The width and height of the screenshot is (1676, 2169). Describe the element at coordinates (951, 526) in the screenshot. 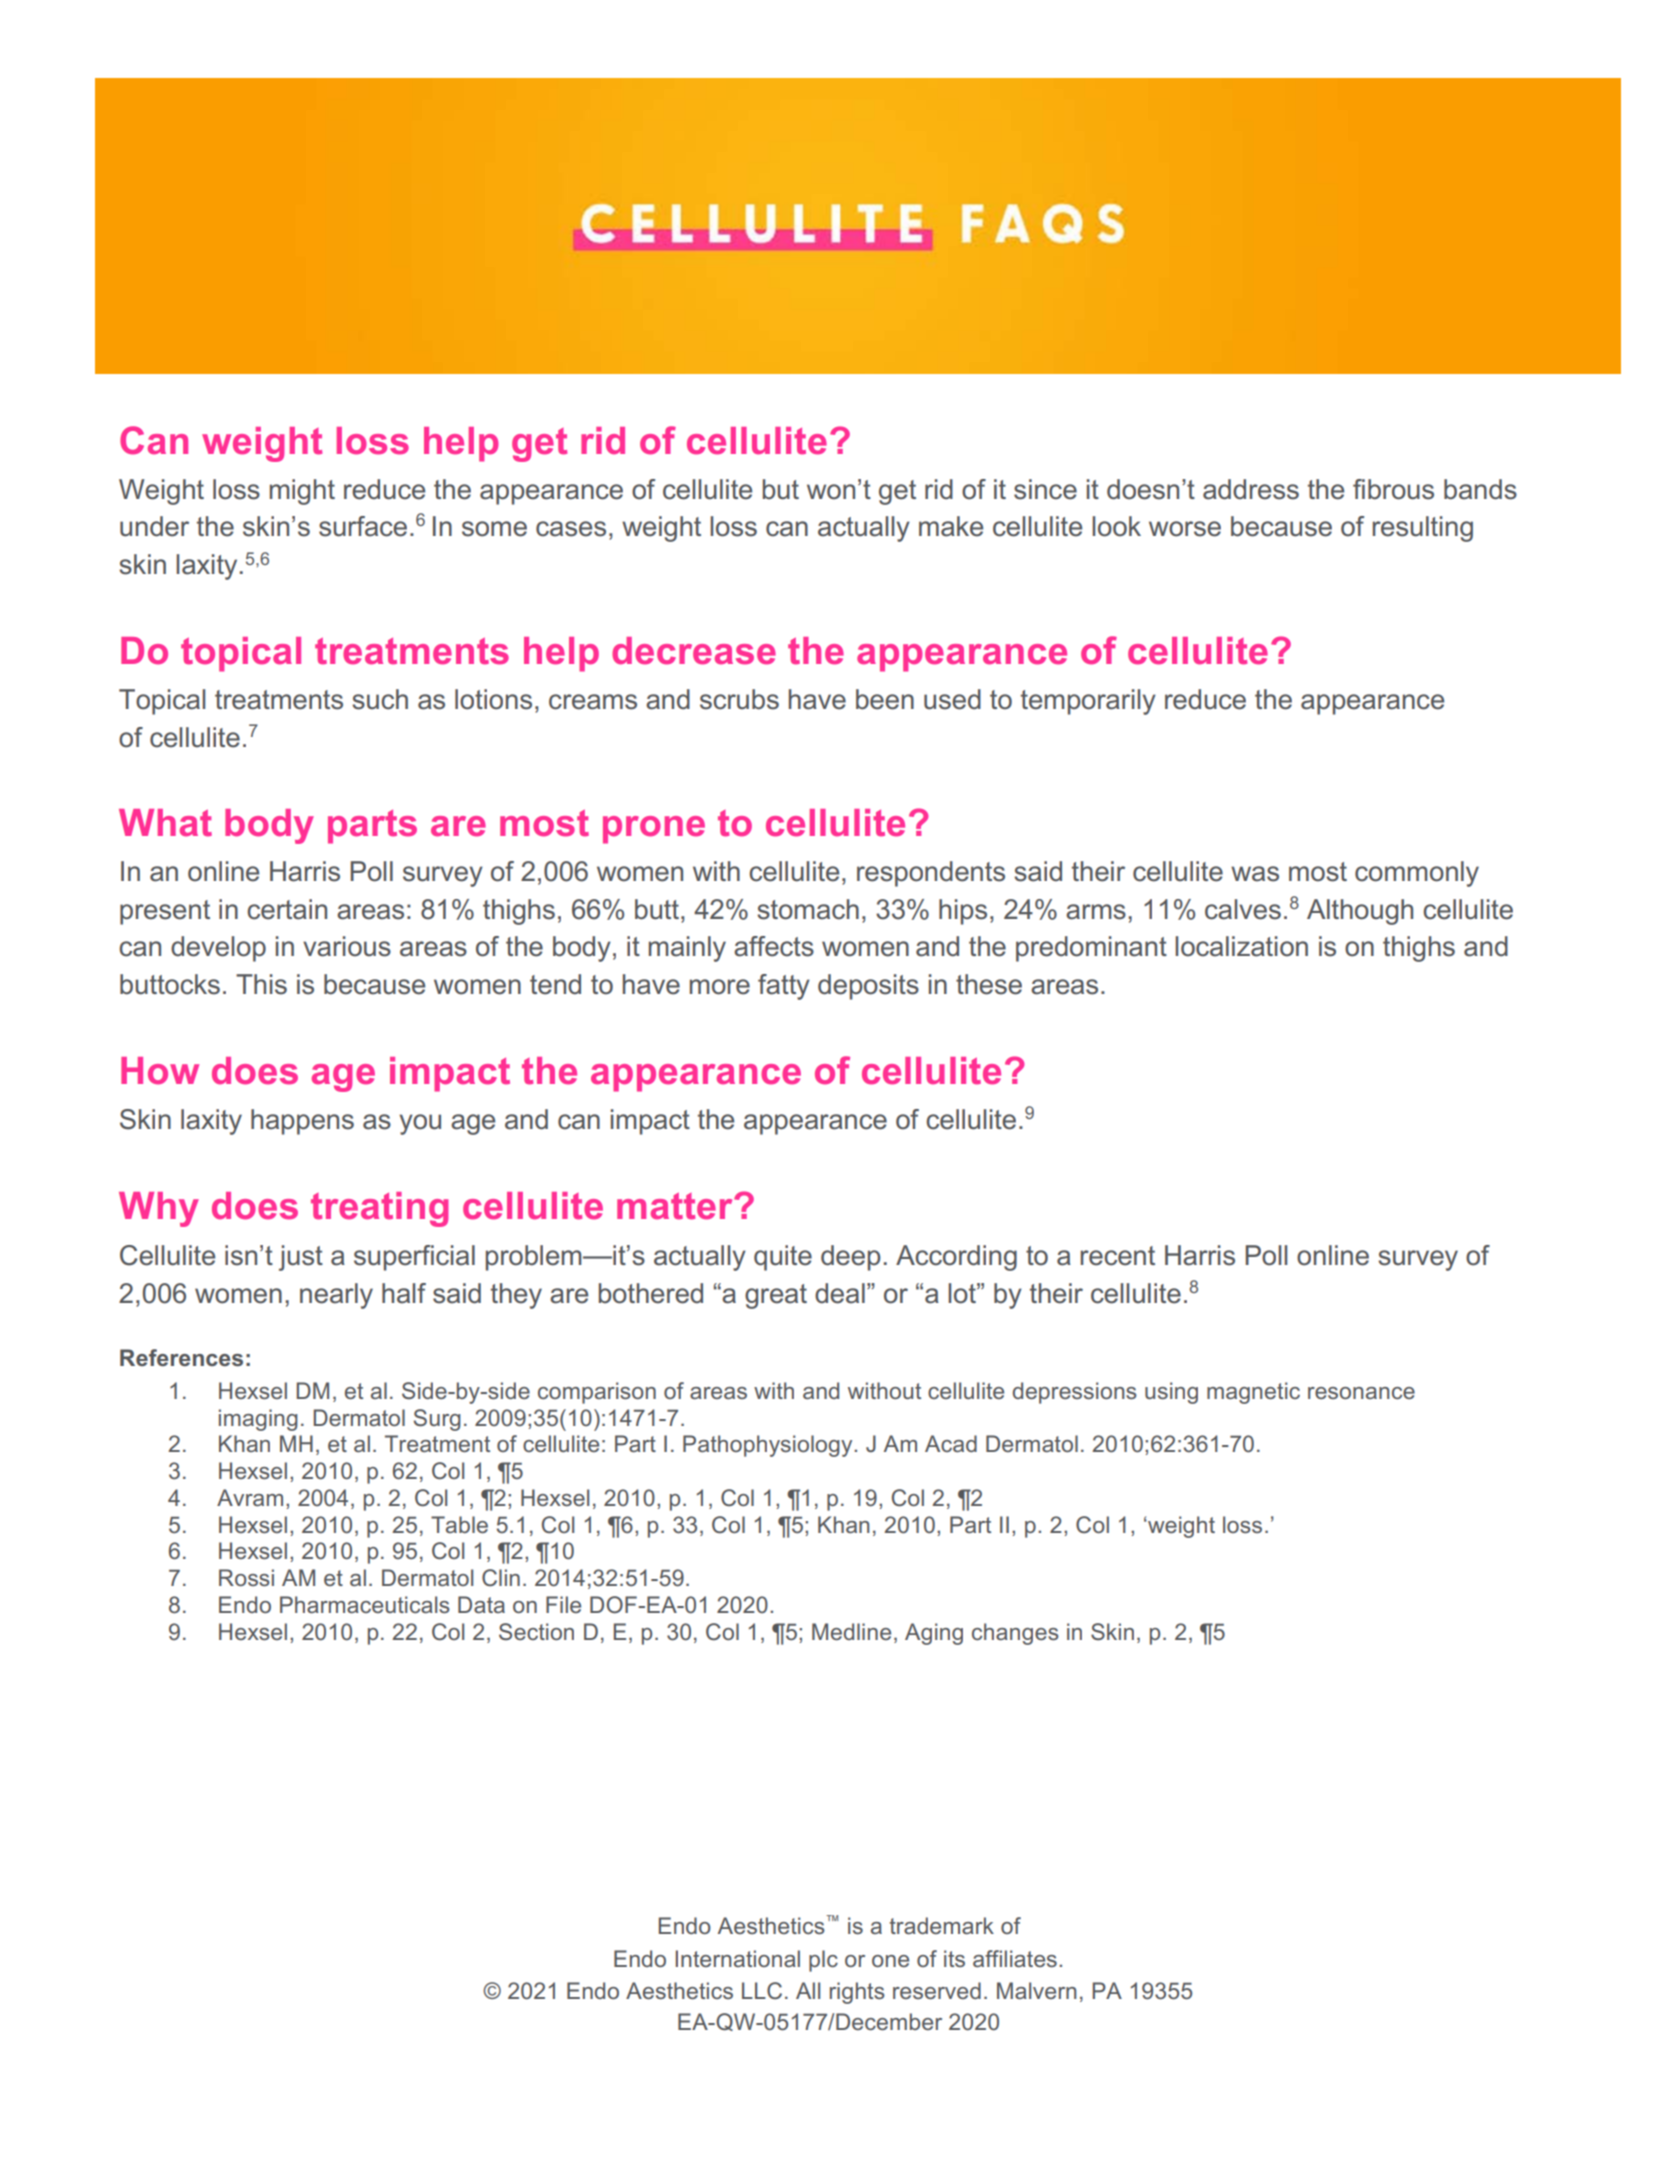

I see `make` at that location.
